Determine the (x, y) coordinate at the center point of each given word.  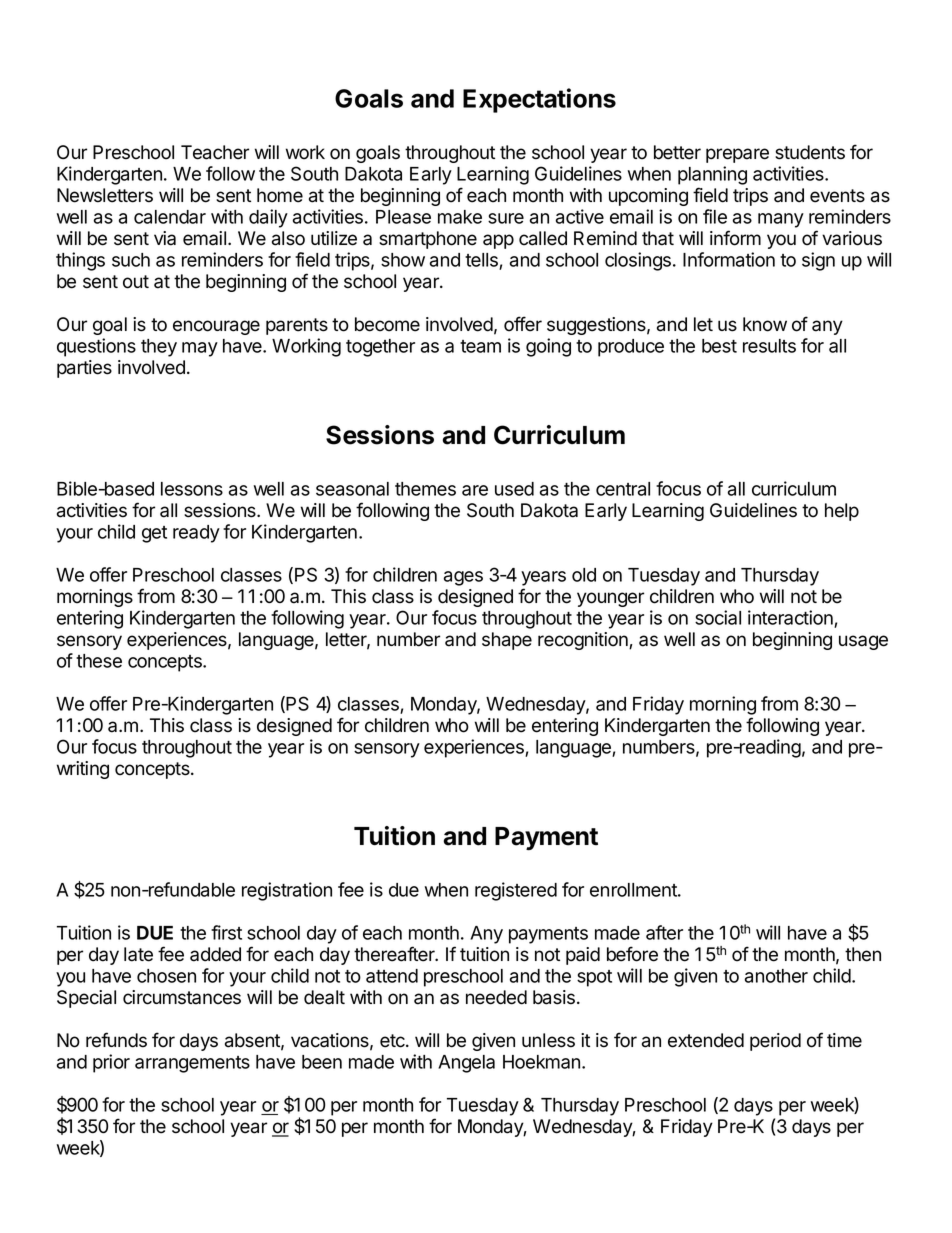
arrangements (192, 1064)
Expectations (539, 100)
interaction (790, 617)
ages (463, 578)
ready (196, 534)
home (280, 195)
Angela (466, 1064)
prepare (737, 155)
